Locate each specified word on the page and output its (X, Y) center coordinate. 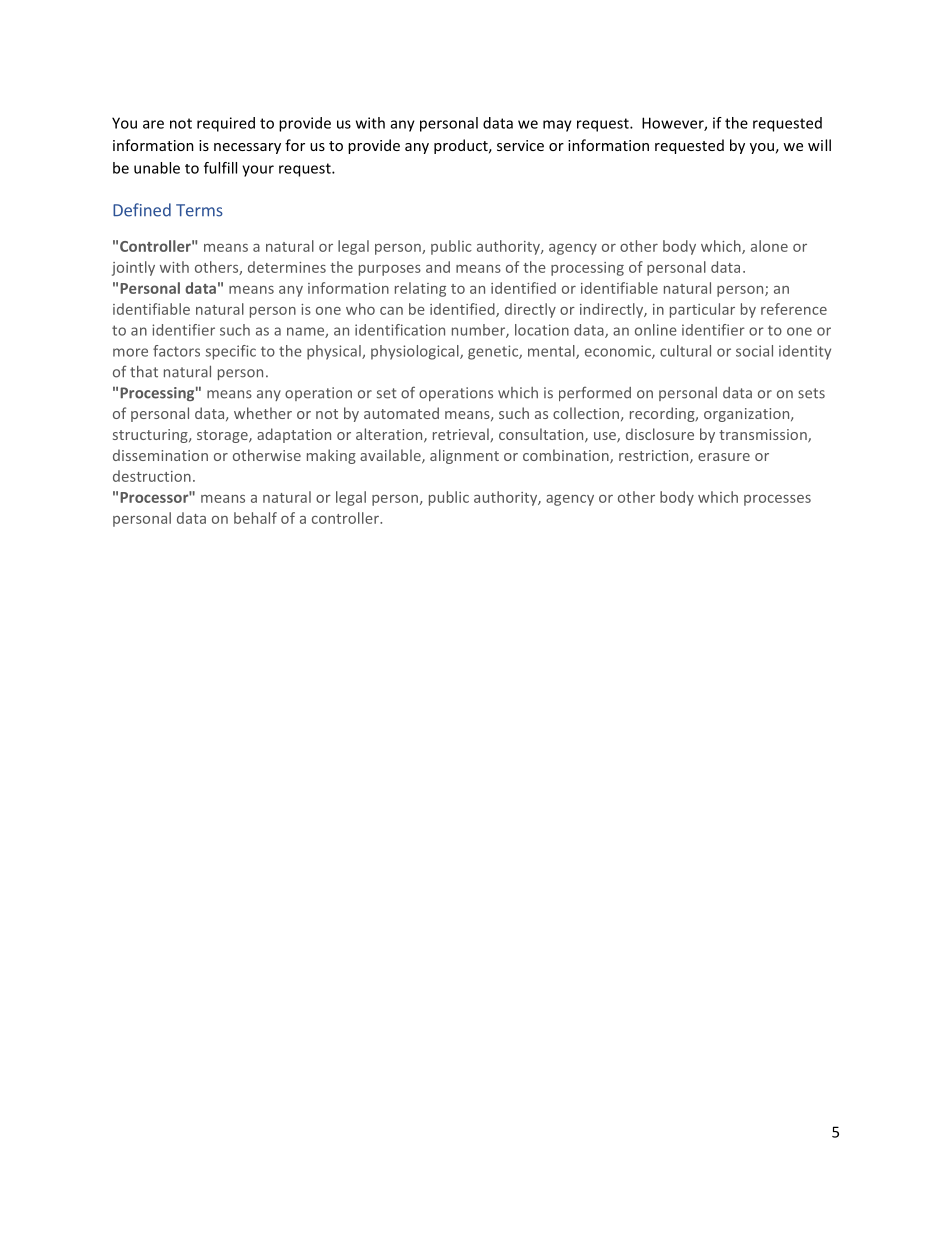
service (520, 145)
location (542, 330)
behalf (255, 518)
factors (176, 351)
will (819, 145)
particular (702, 310)
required (226, 124)
